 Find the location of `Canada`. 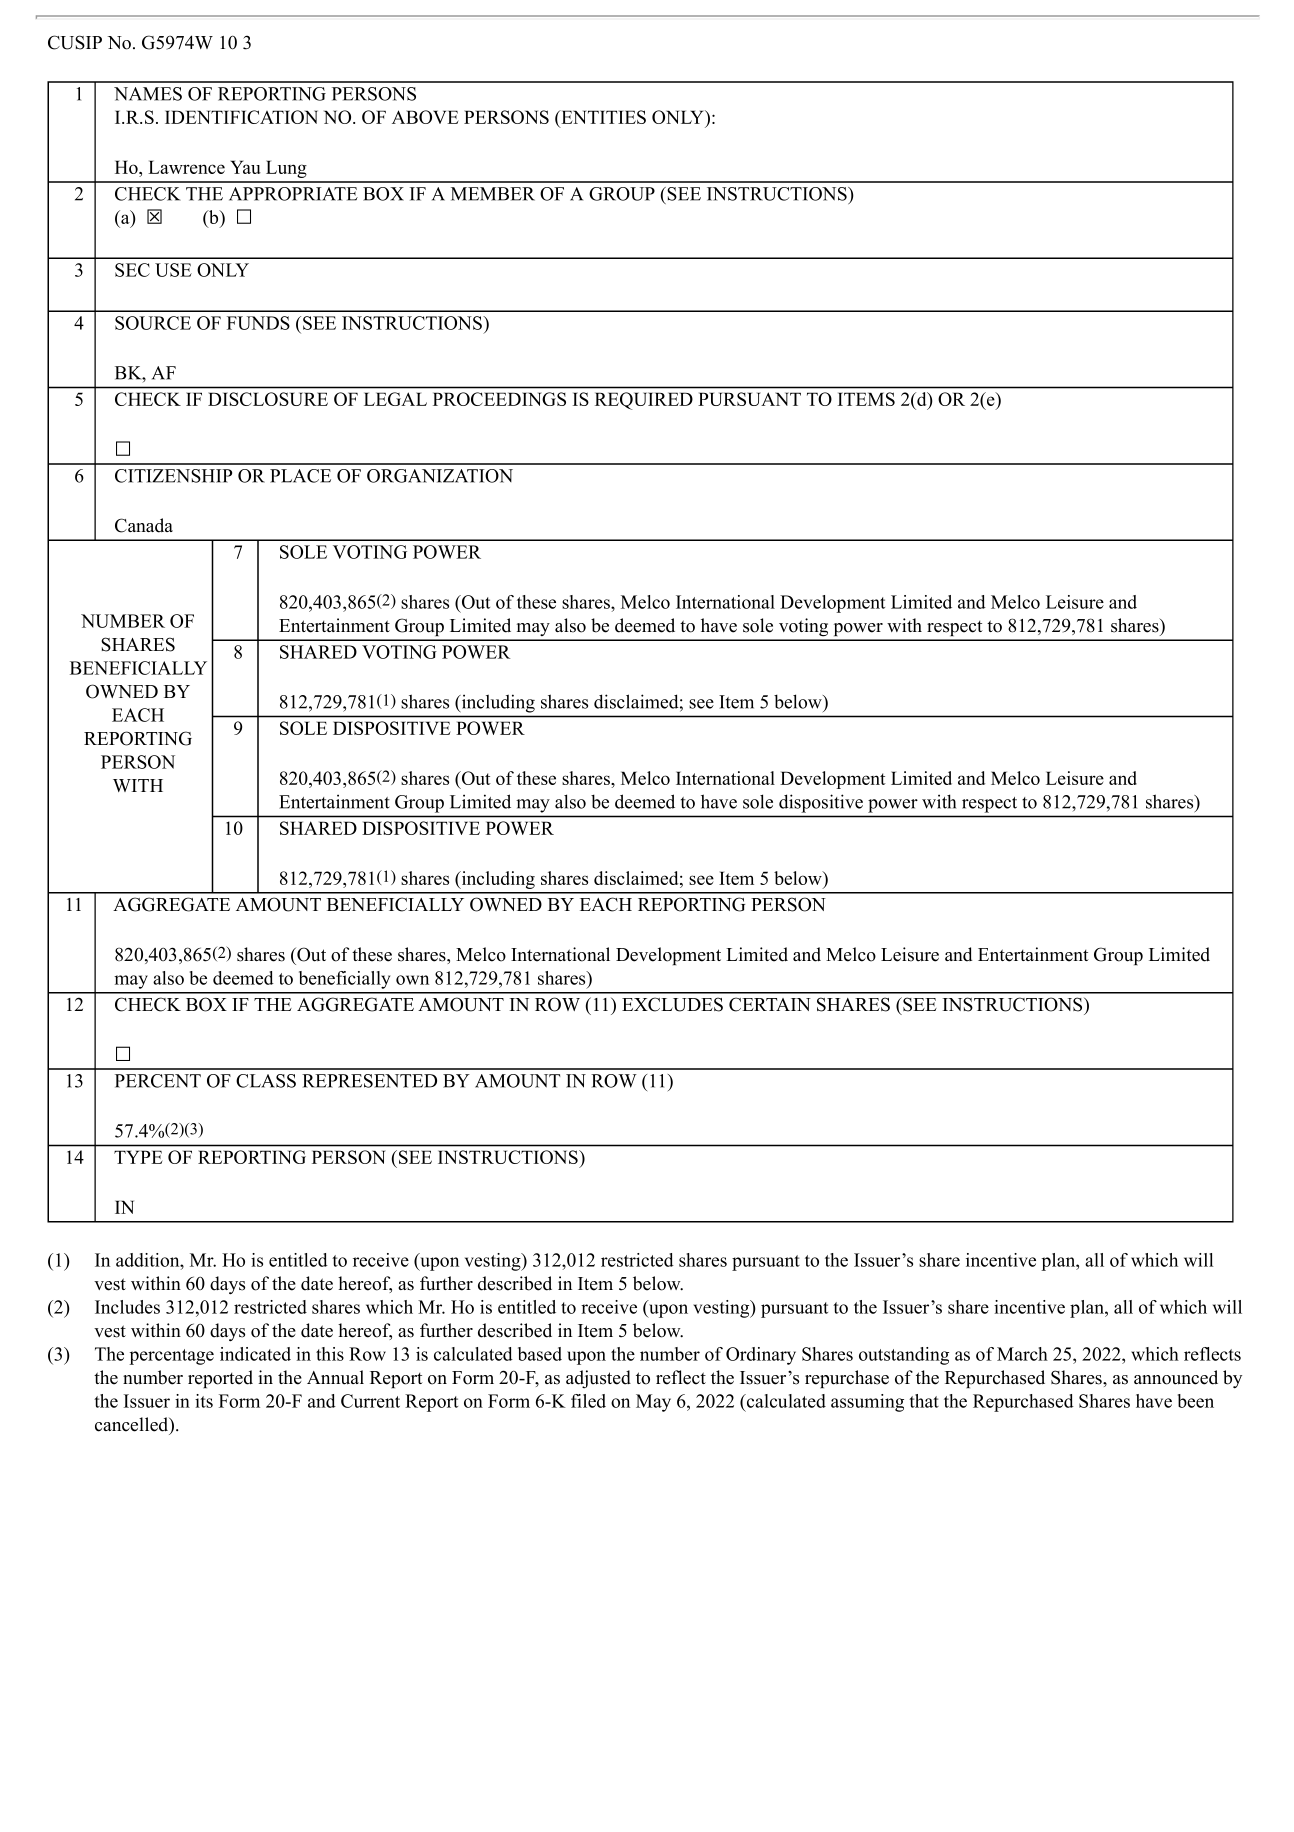

Canada is located at coordinates (144, 525).
